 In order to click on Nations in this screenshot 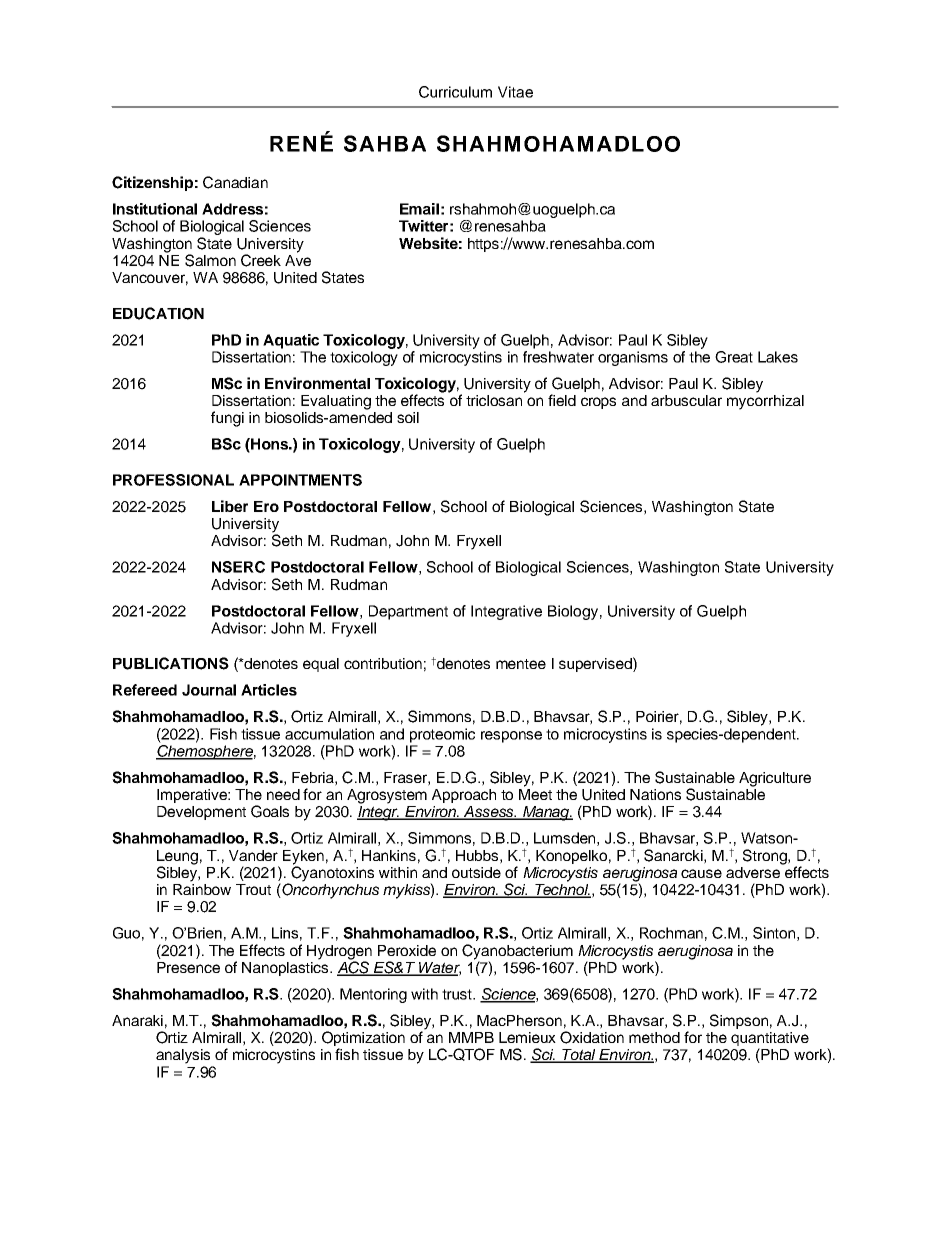, I will do `click(655, 794)`.
